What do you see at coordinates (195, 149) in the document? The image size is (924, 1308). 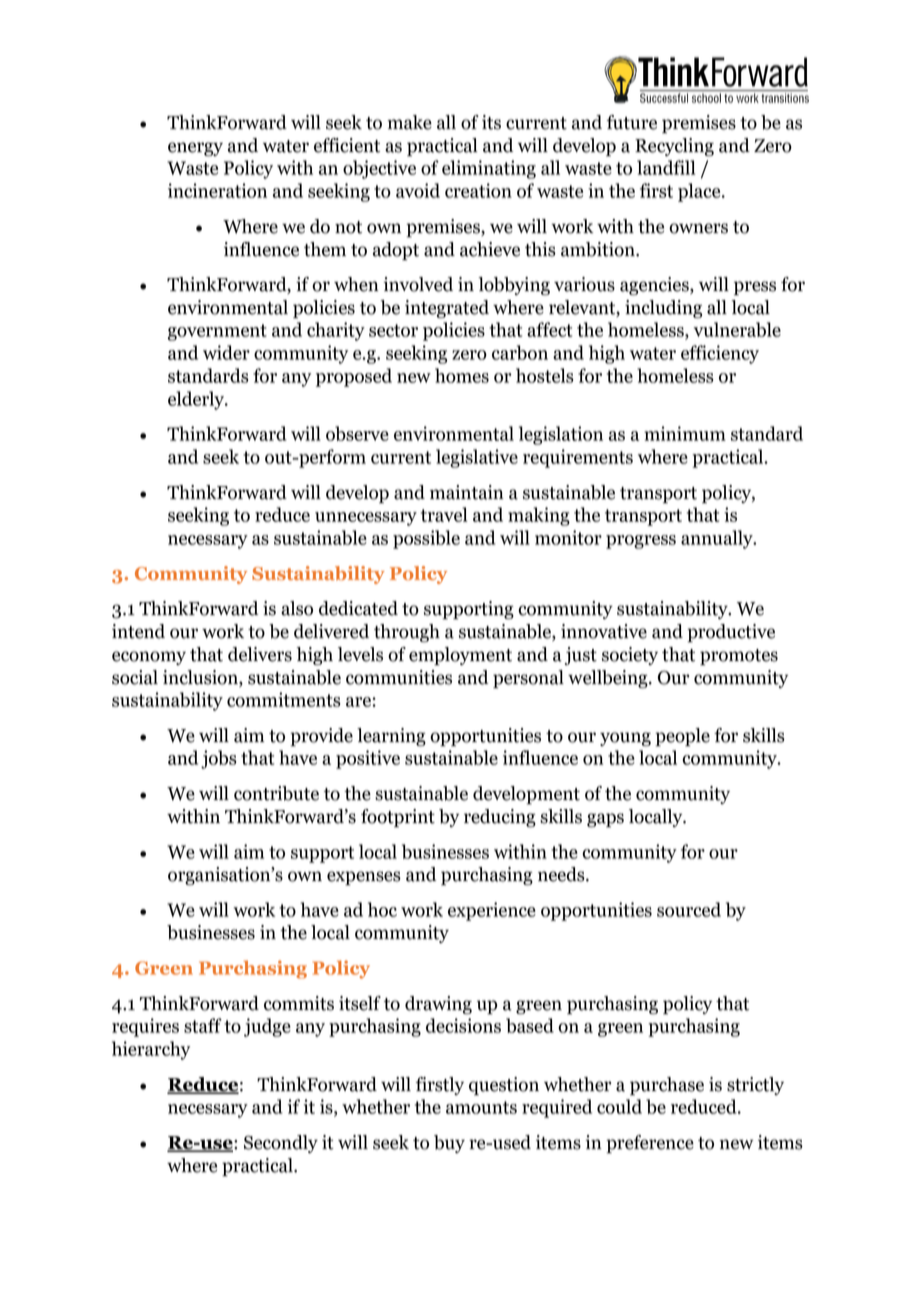 I see `energy` at bounding box center [195, 149].
